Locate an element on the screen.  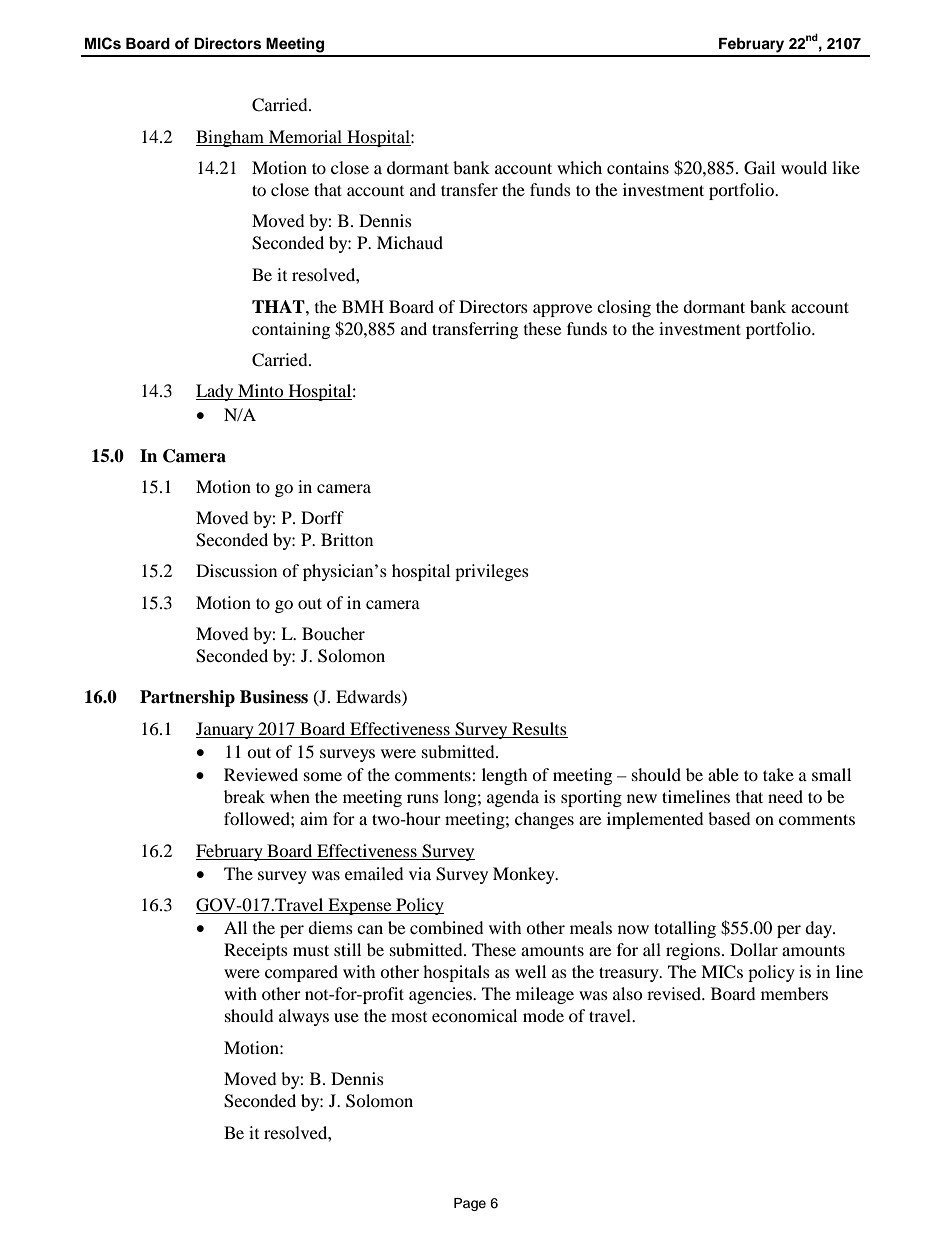
Bingham is located at coordinates (231, 138).
